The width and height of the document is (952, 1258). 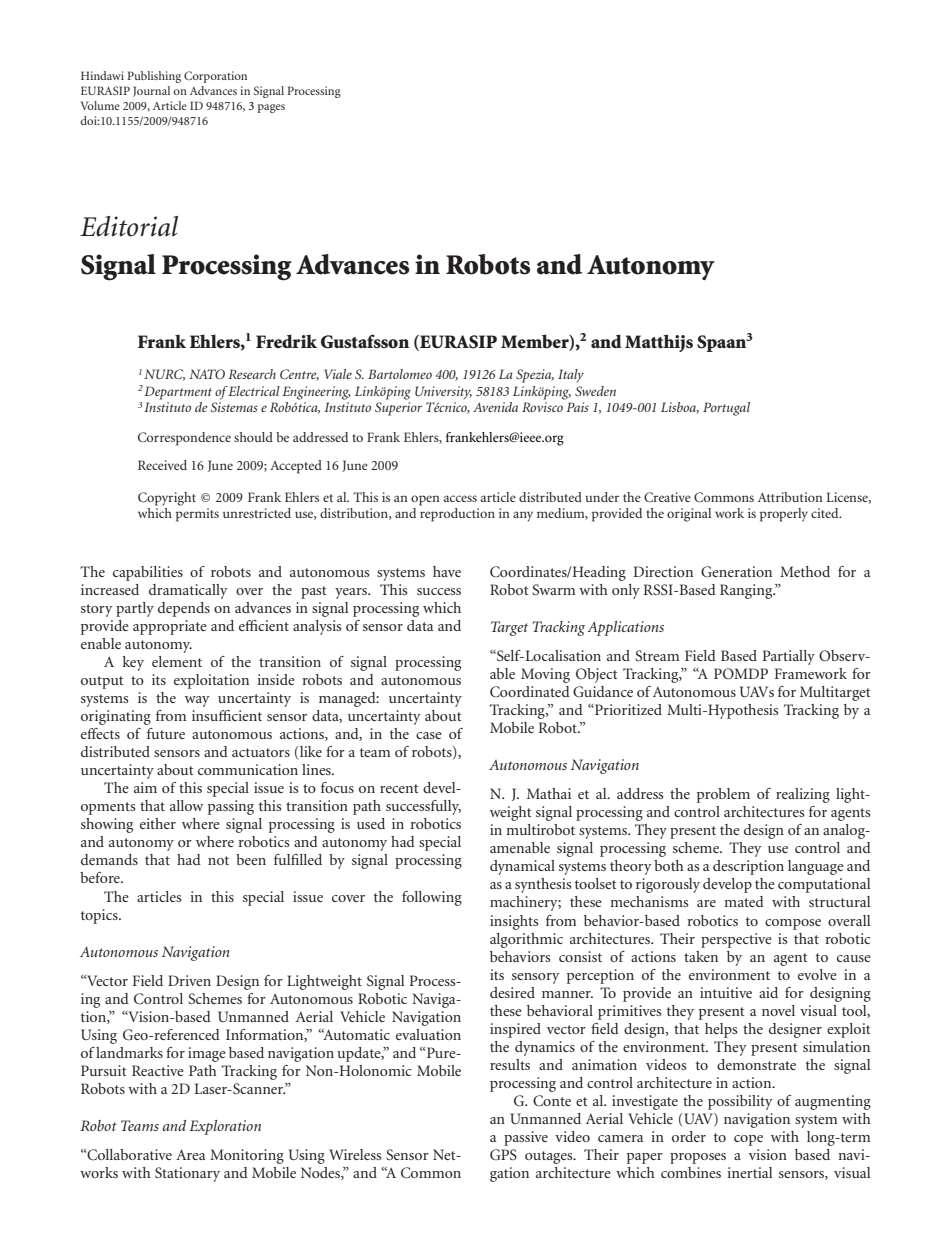 I want to click on pages, so click(x=271, y=108).
